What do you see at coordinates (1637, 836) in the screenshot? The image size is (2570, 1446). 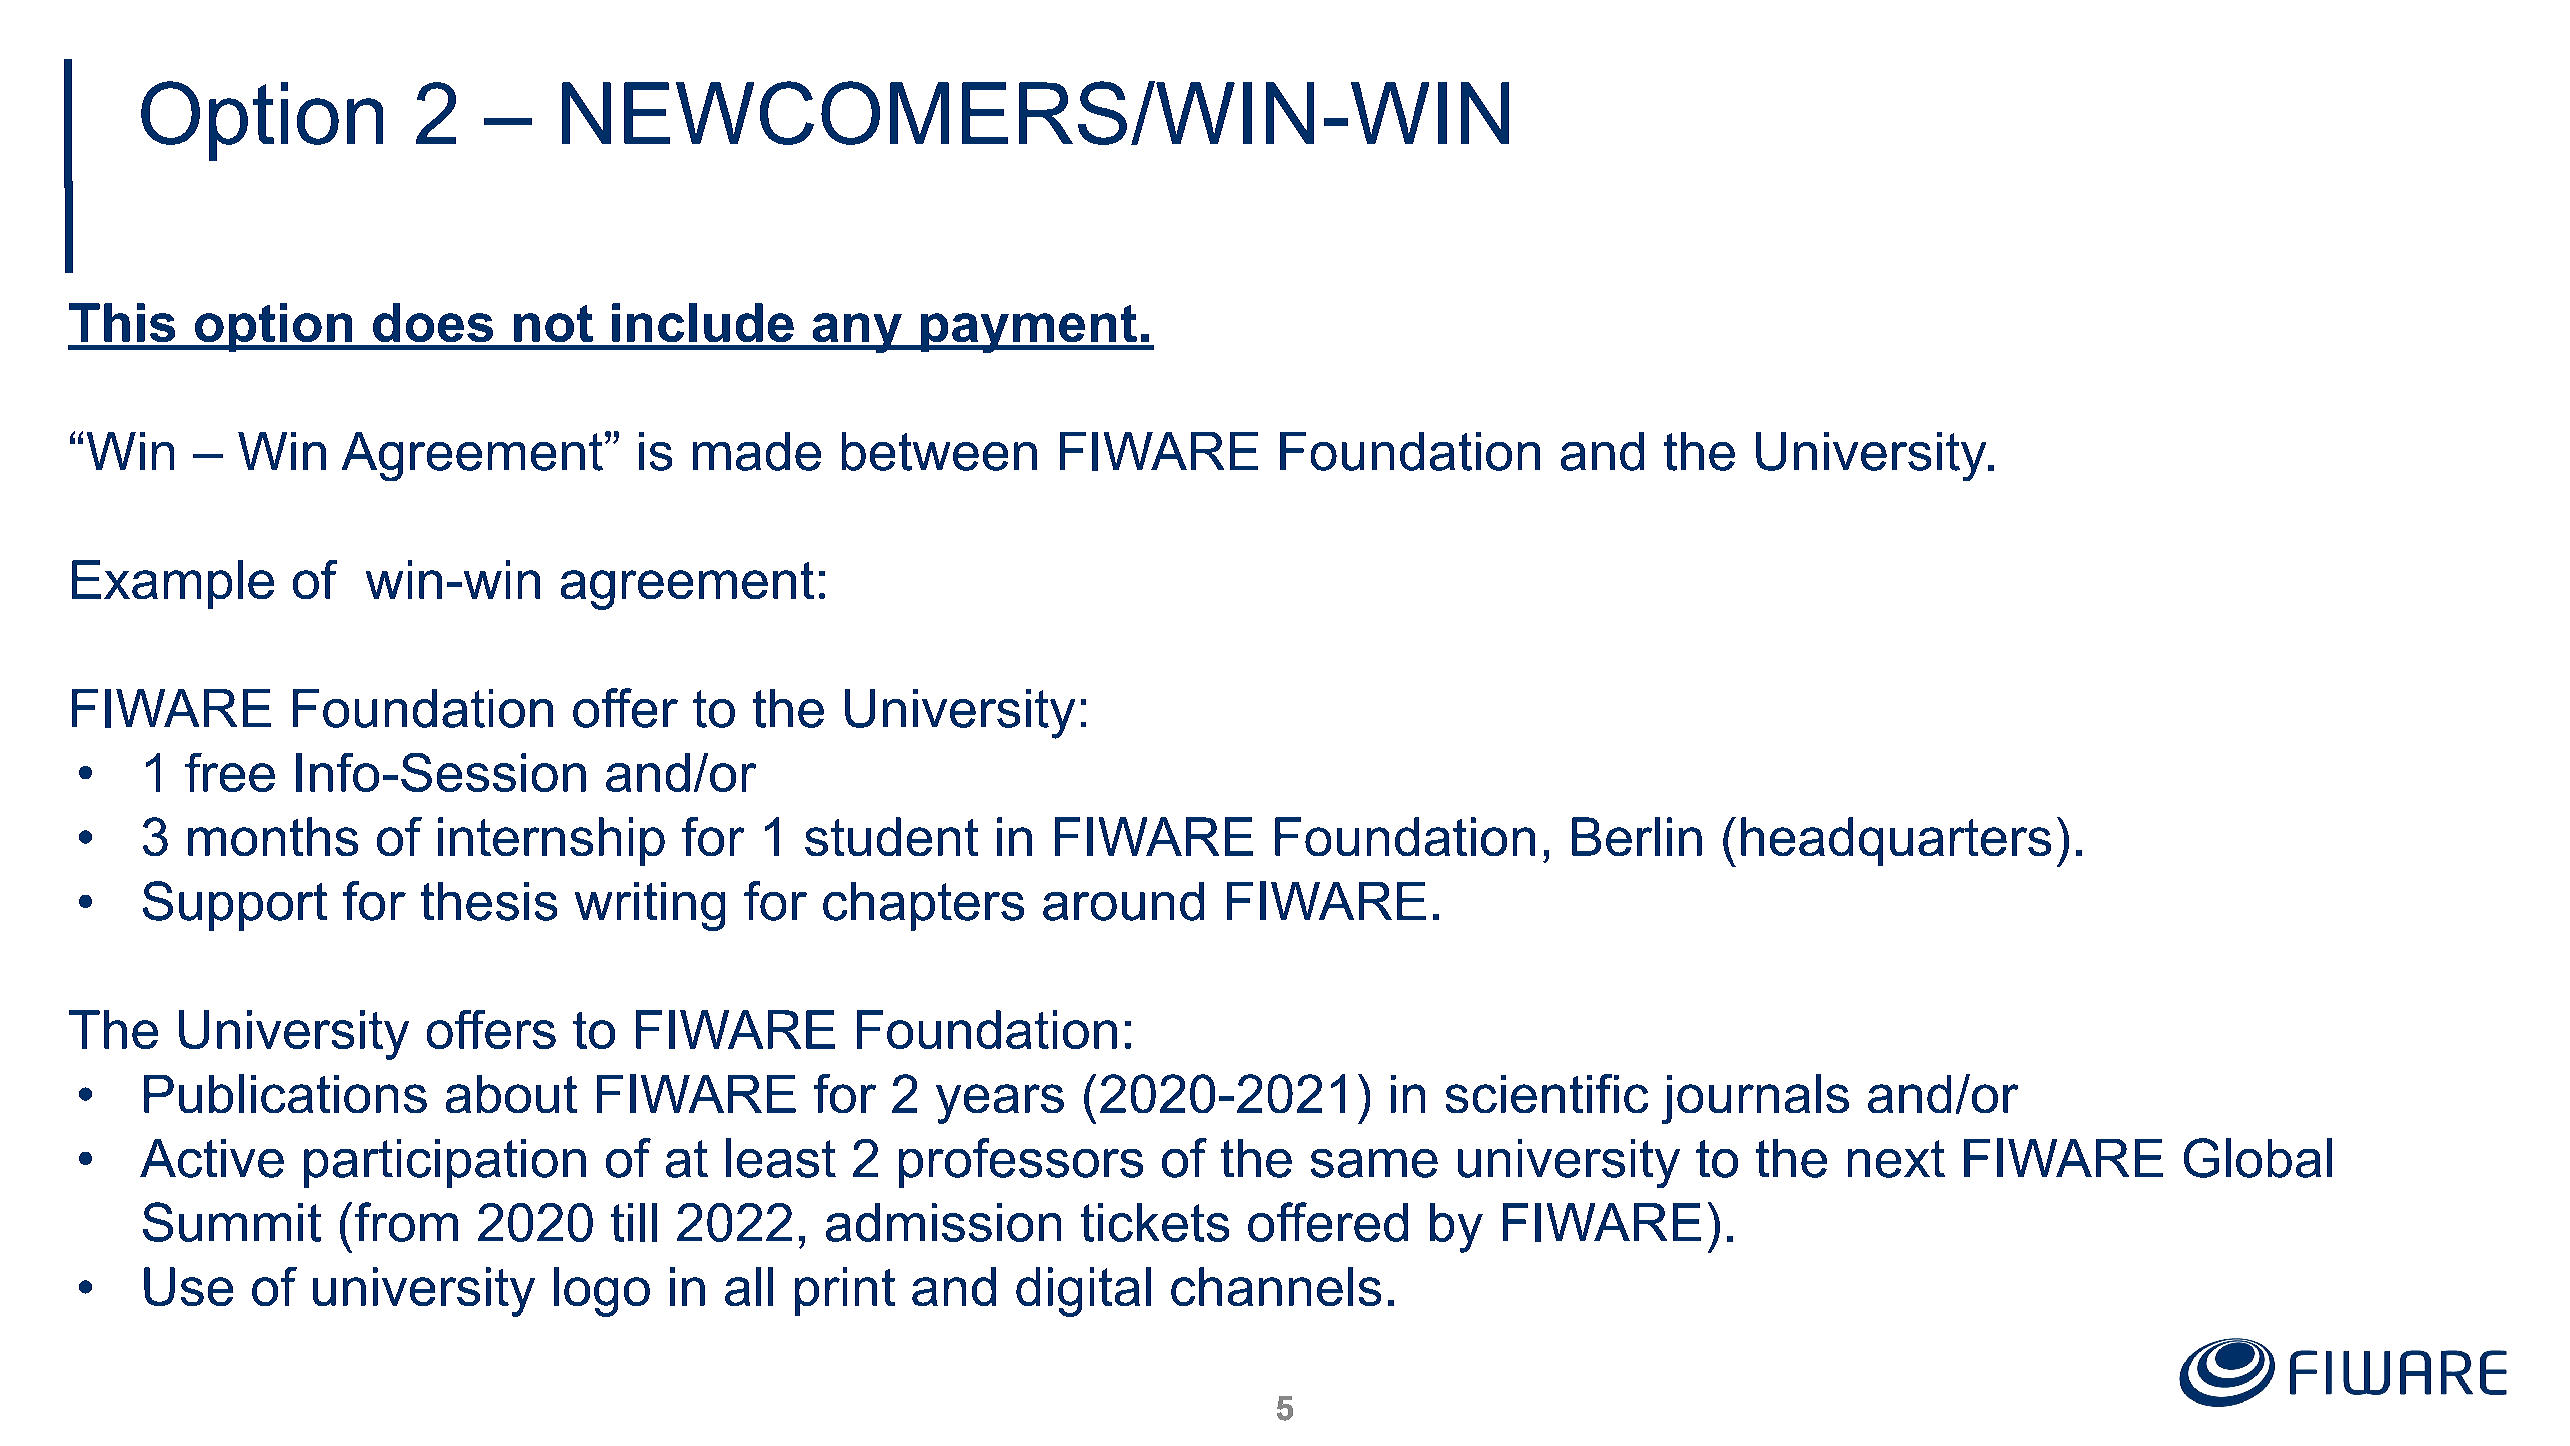 I see `Berlin` at bounding box center [1637, 836].
